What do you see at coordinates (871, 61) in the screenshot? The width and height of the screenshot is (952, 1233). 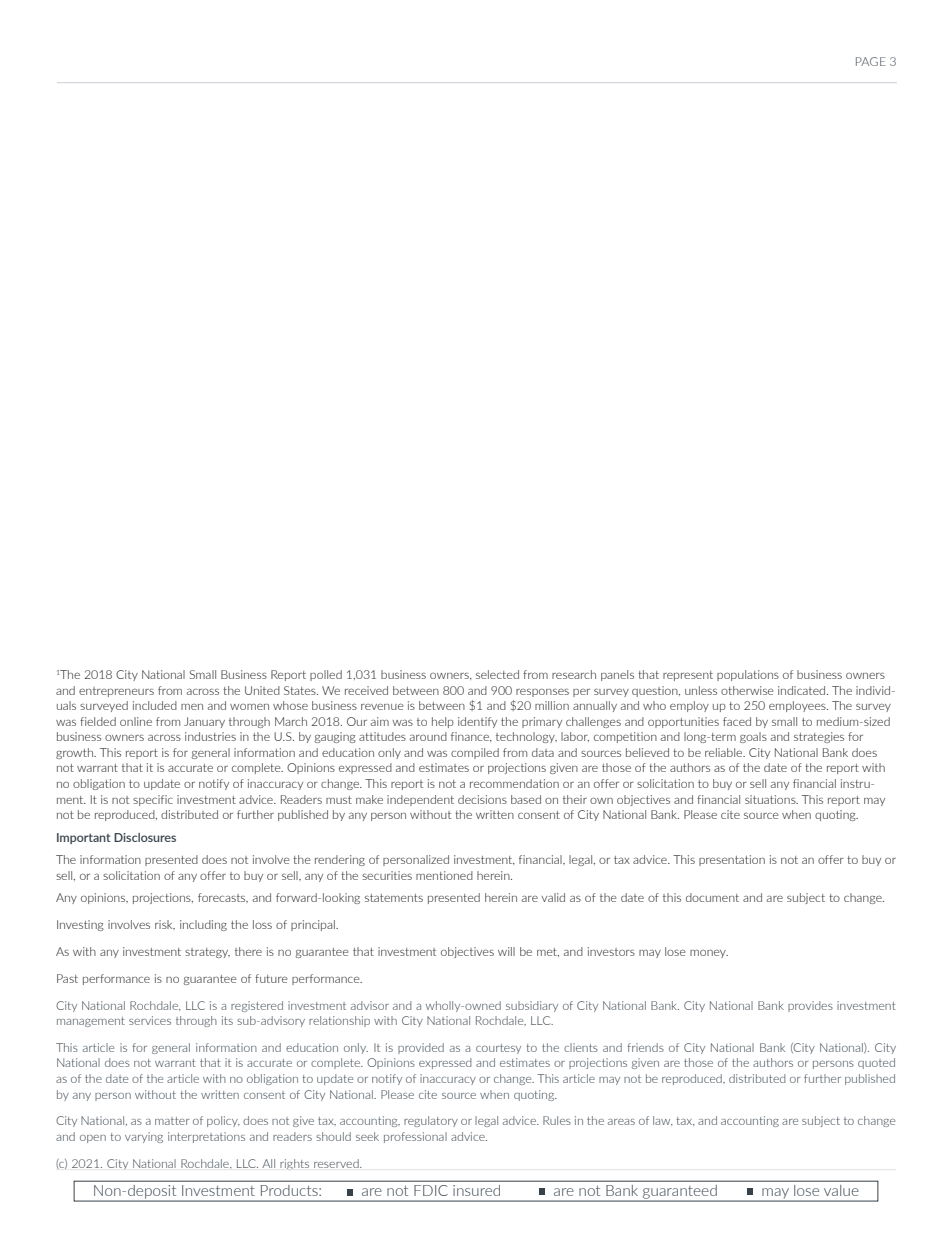 I see `PAGE` at bounding box center [871, 61].
